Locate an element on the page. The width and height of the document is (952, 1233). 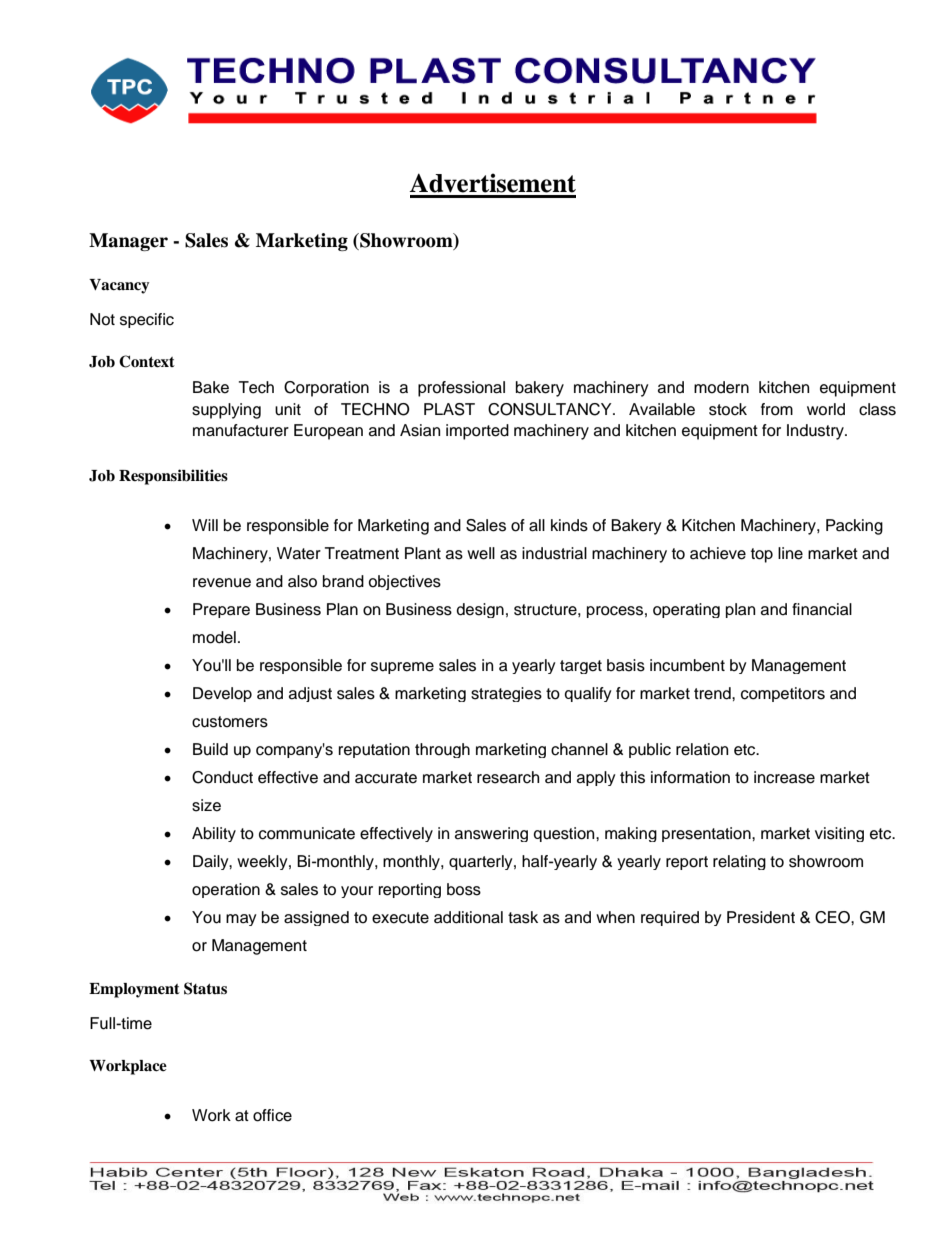
Industry is located at coordinates (816, 432).
